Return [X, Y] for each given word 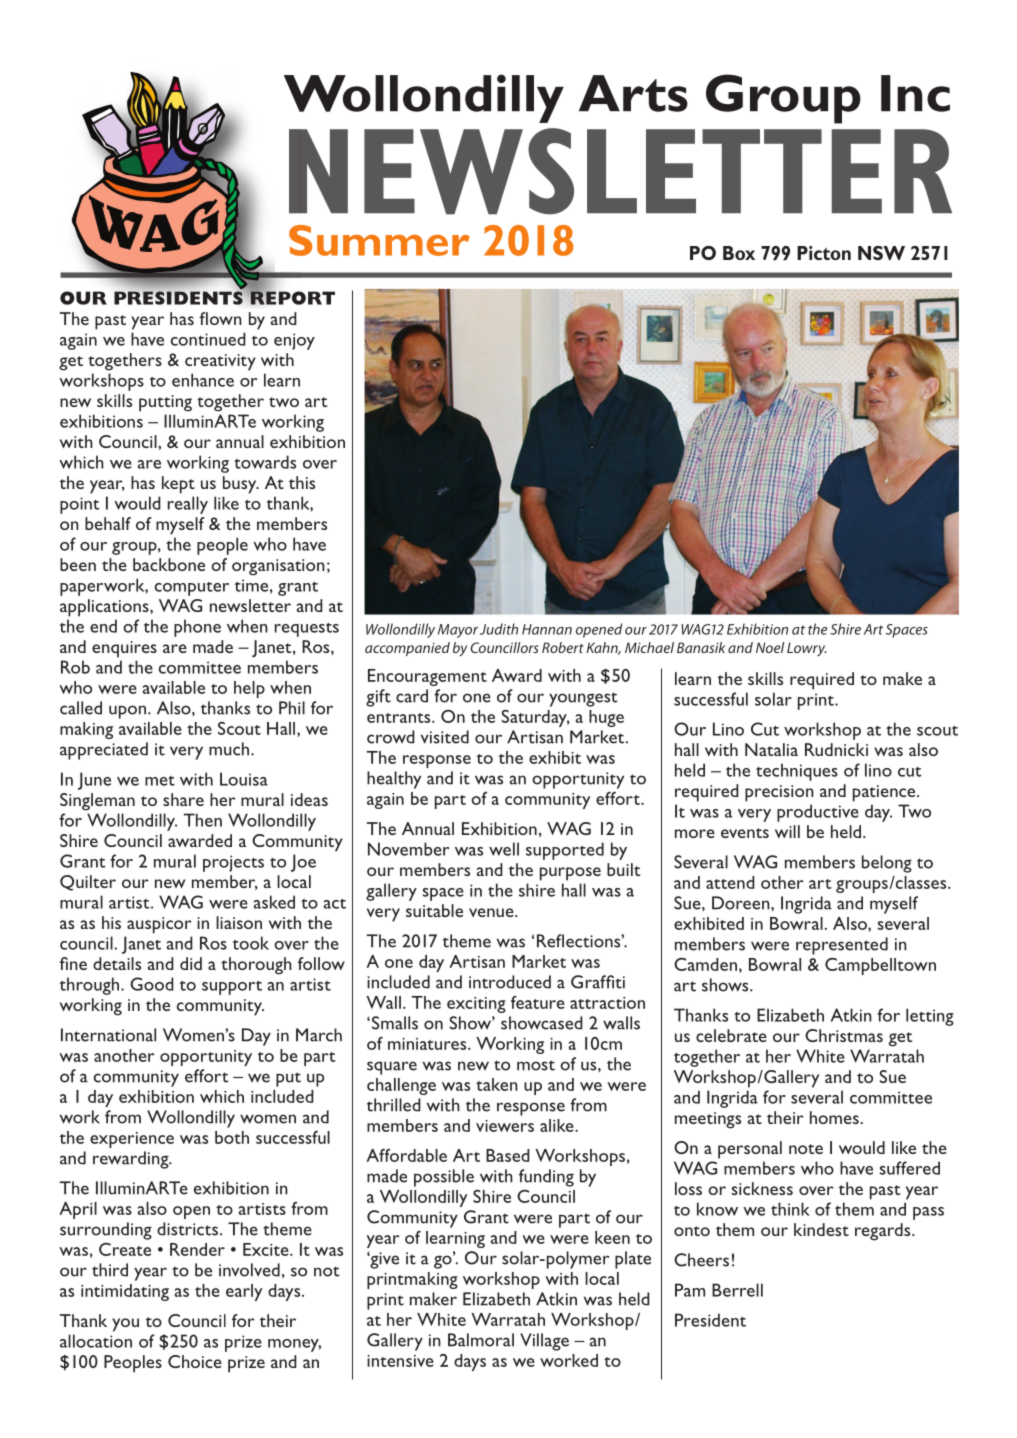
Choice [195, 1361]
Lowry [807, 649]
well [504, 849]
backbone [169, 564]
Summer [379, 240]
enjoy [294, 341]
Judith [499, 629]
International [108, 1035]
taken [497, 1084]
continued [208, 339]
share [183, 799]
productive [818, 813]
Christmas [844, 1035]
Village [544, 1342]
